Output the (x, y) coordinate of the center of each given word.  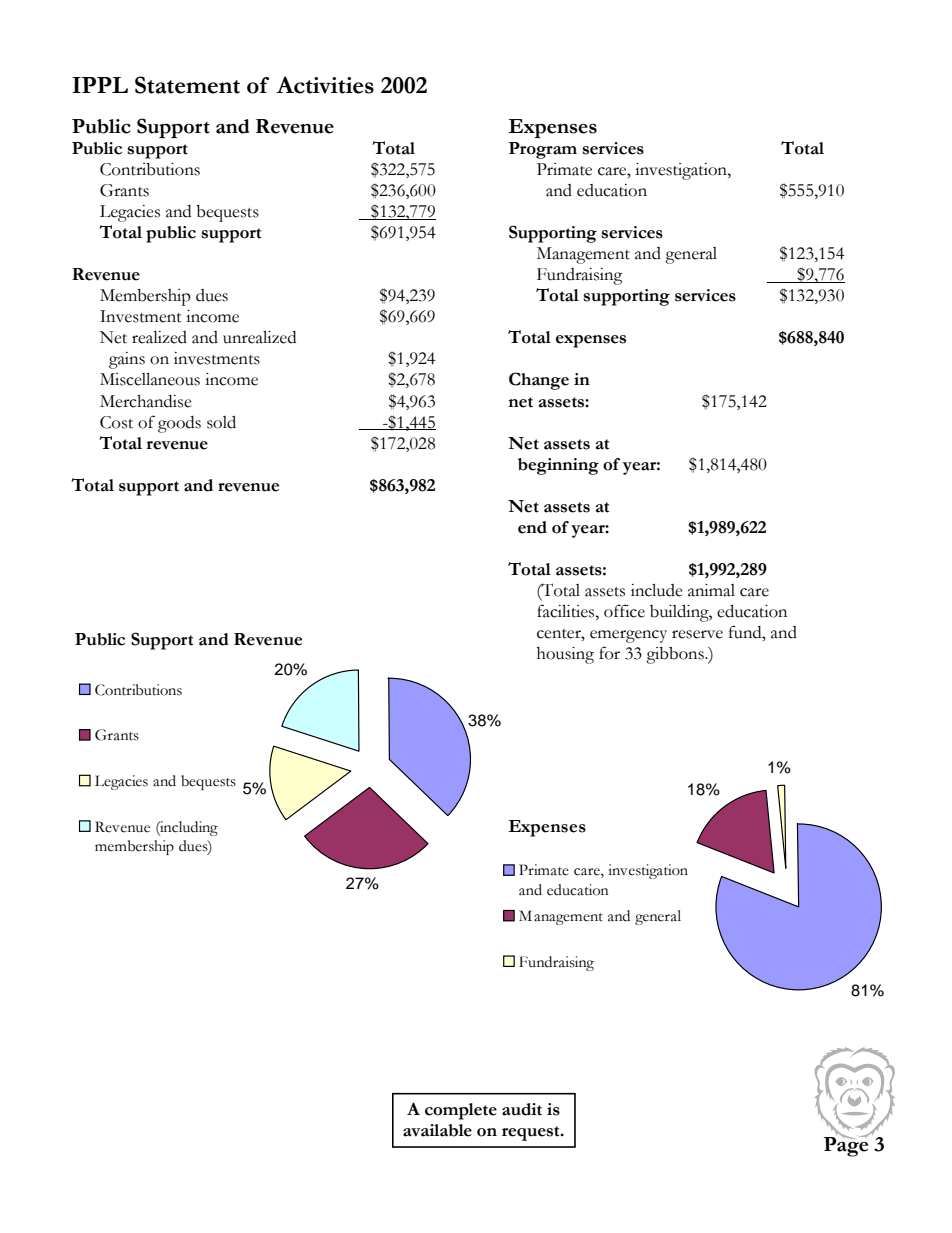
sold (221, 422)
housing (565, 655)
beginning (558, 466)
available (437, 1130)
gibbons (676, 655)
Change (539, 381)
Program (543, 150)
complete (461, 1111)
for (609, 653)
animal (711, 590)
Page (846, 1146)
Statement (187, 85)
